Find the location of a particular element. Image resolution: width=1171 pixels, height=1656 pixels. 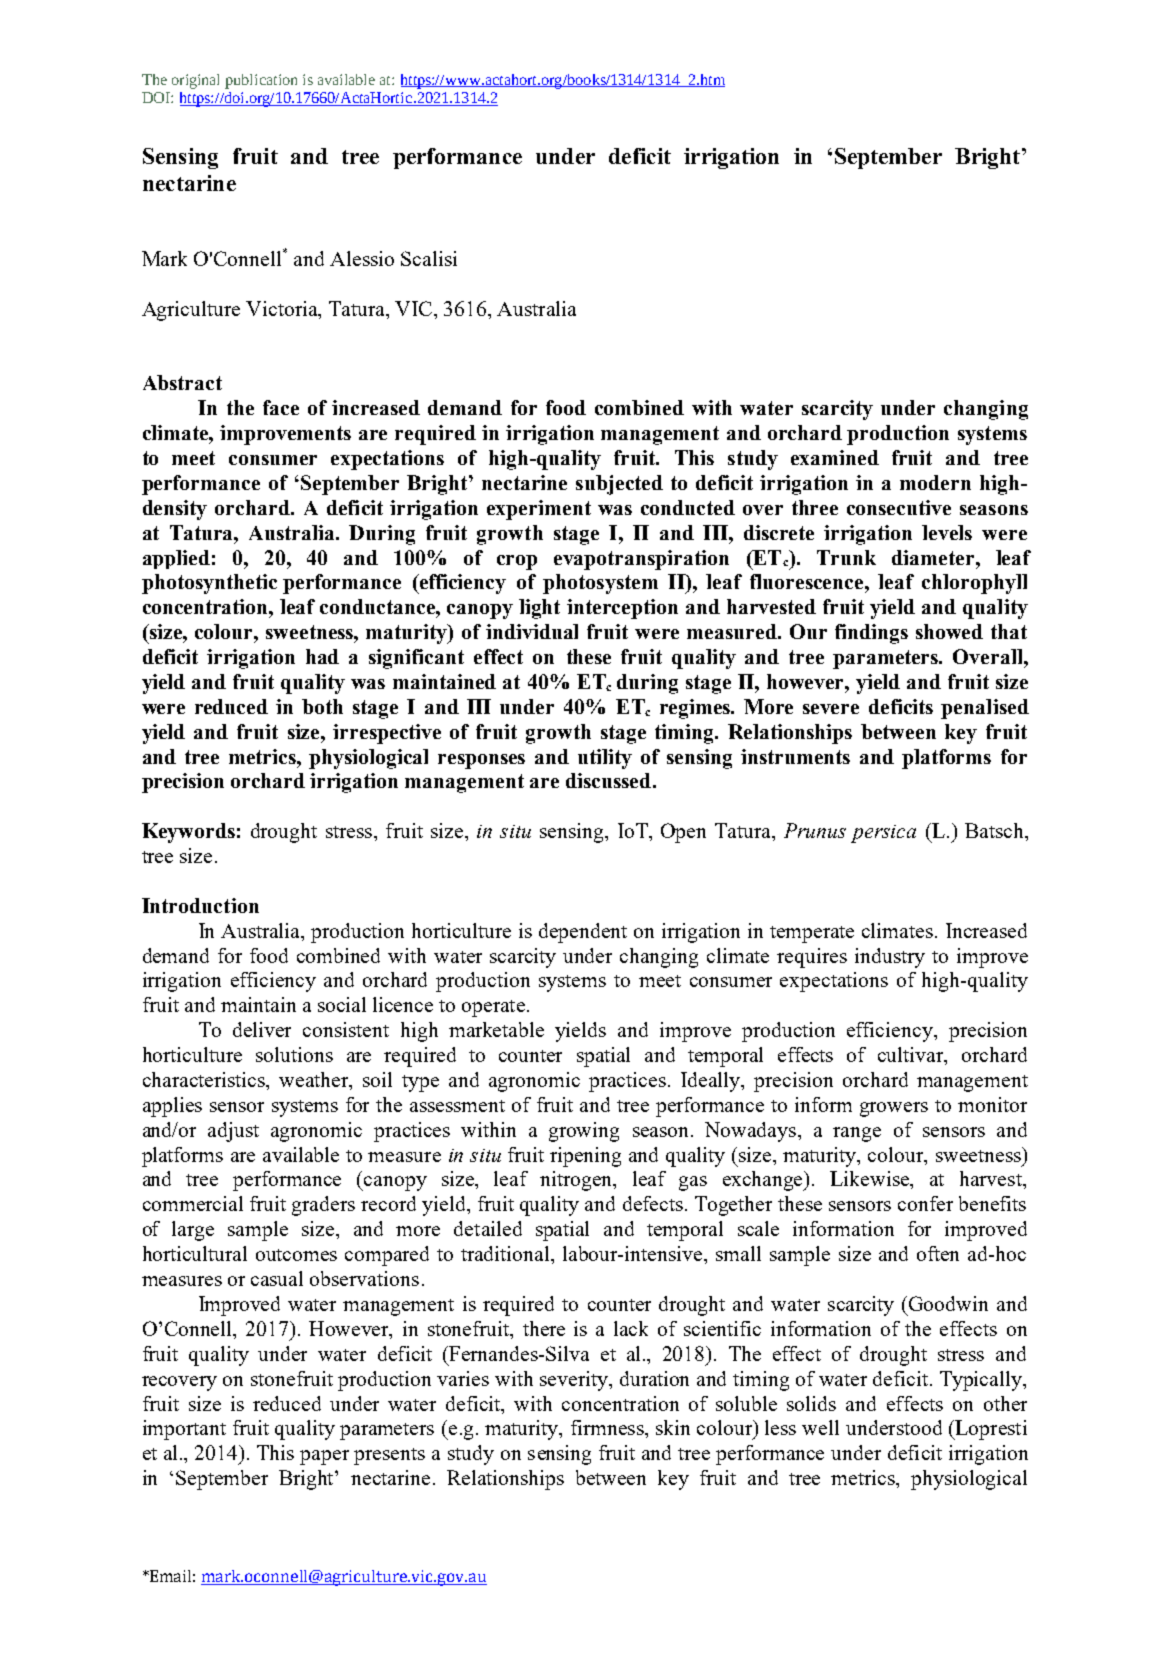

paper is located at coordinates (324, 1457).
